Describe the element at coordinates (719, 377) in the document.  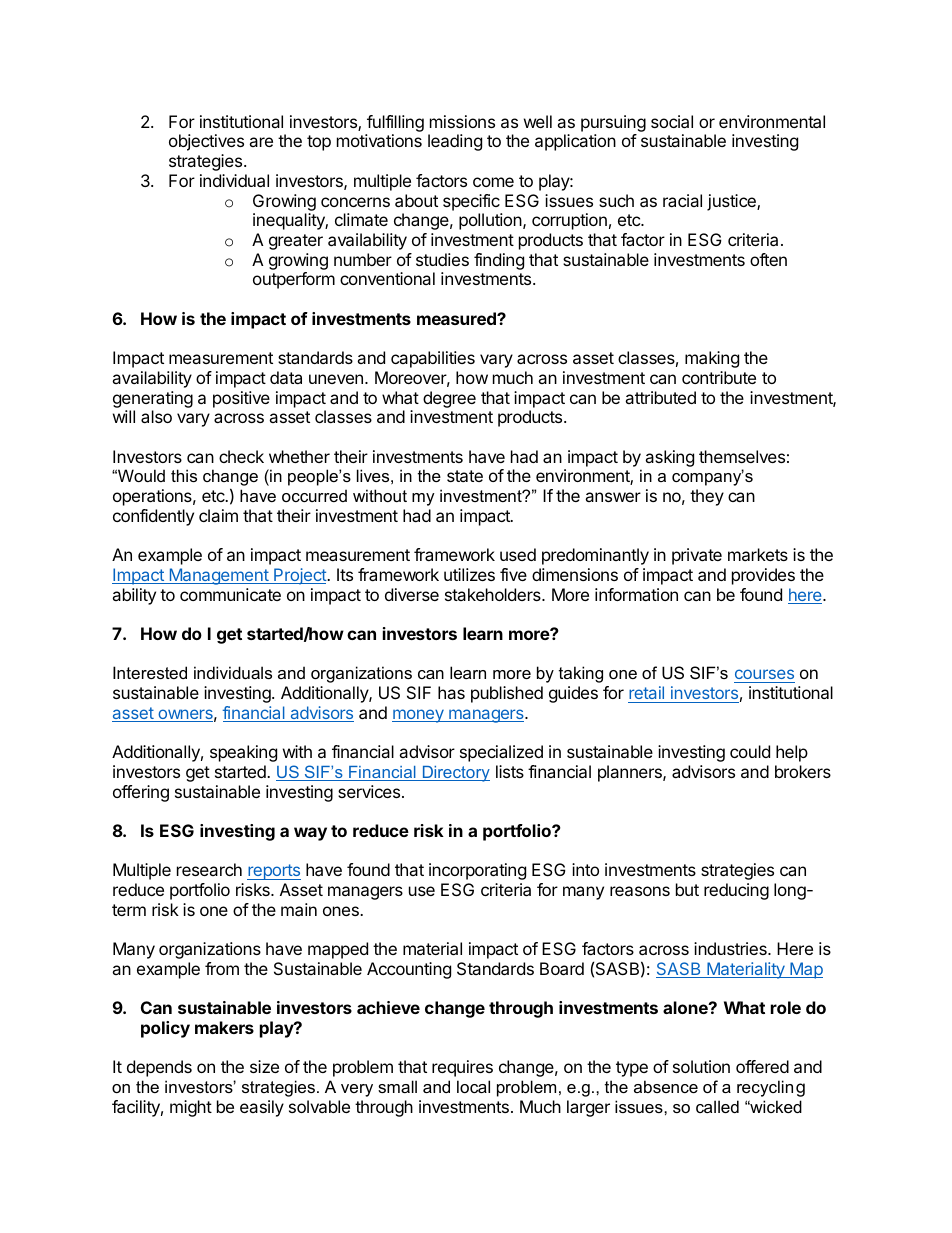
I see `contribute` at that location.
